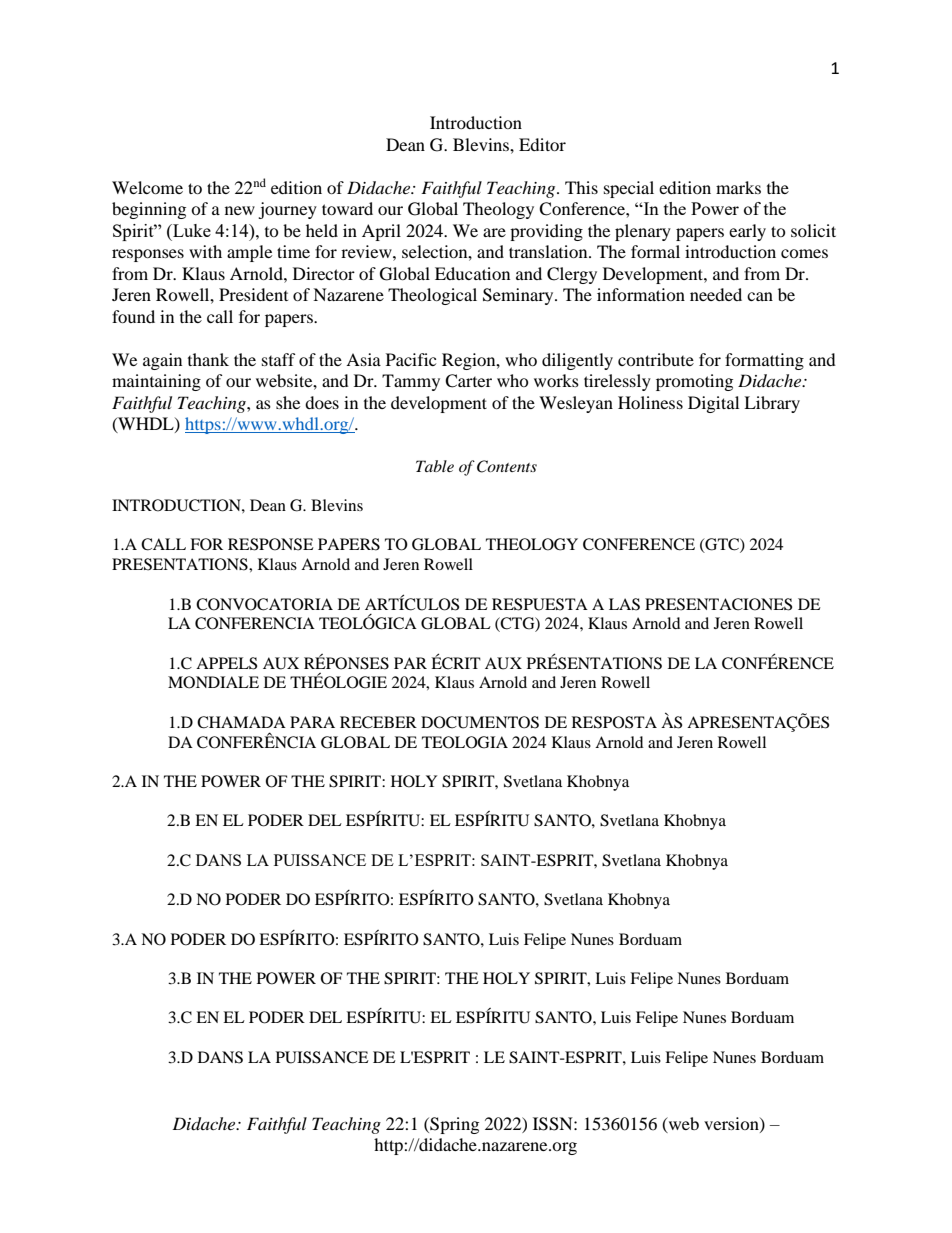  What do you see at coordinates (241, 722) in the screenshot?
I see `CHAMADA` at bounding box center [241, 722].
